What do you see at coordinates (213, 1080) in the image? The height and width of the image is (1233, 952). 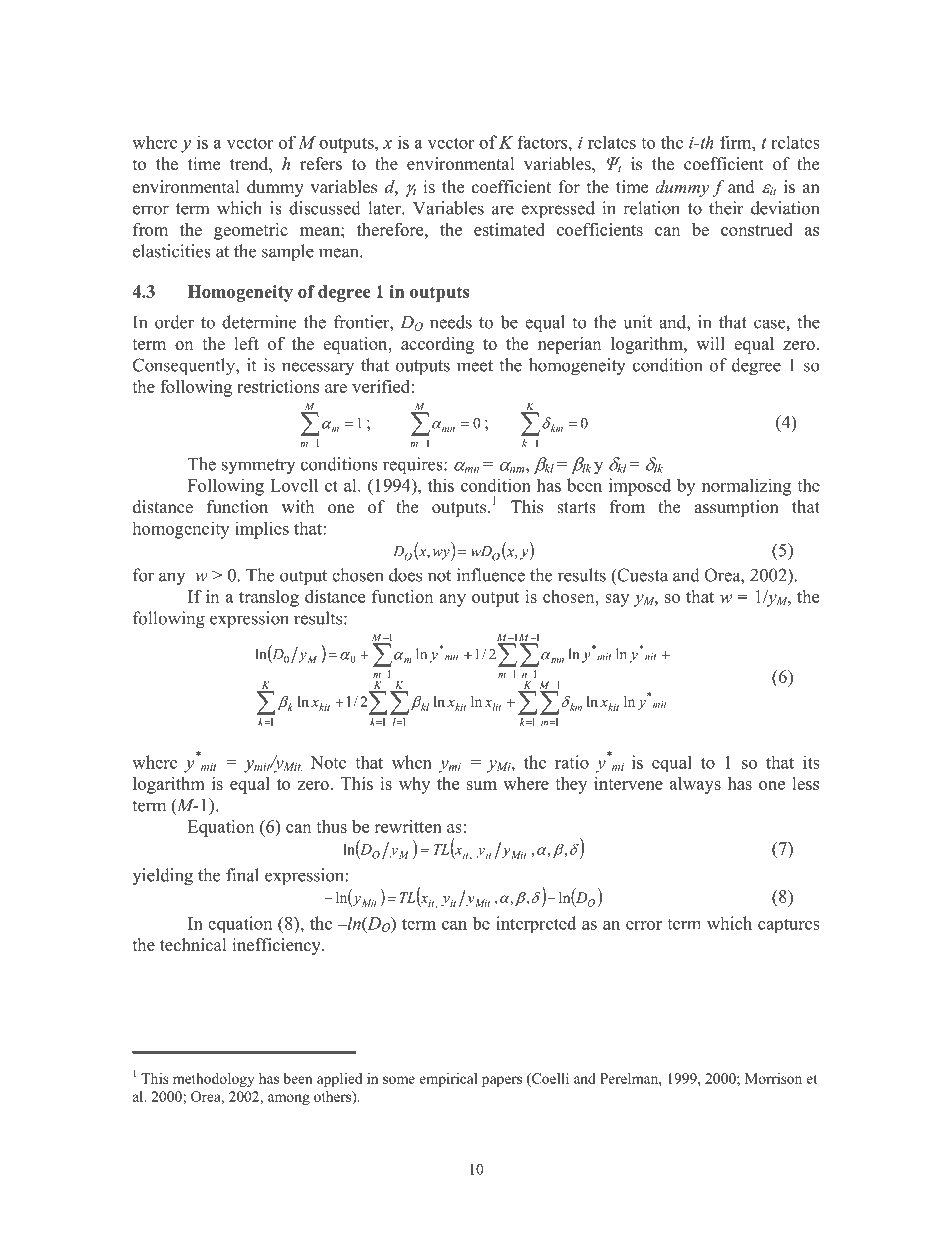 I see `methodology` at bounding box center [213, 1080].
